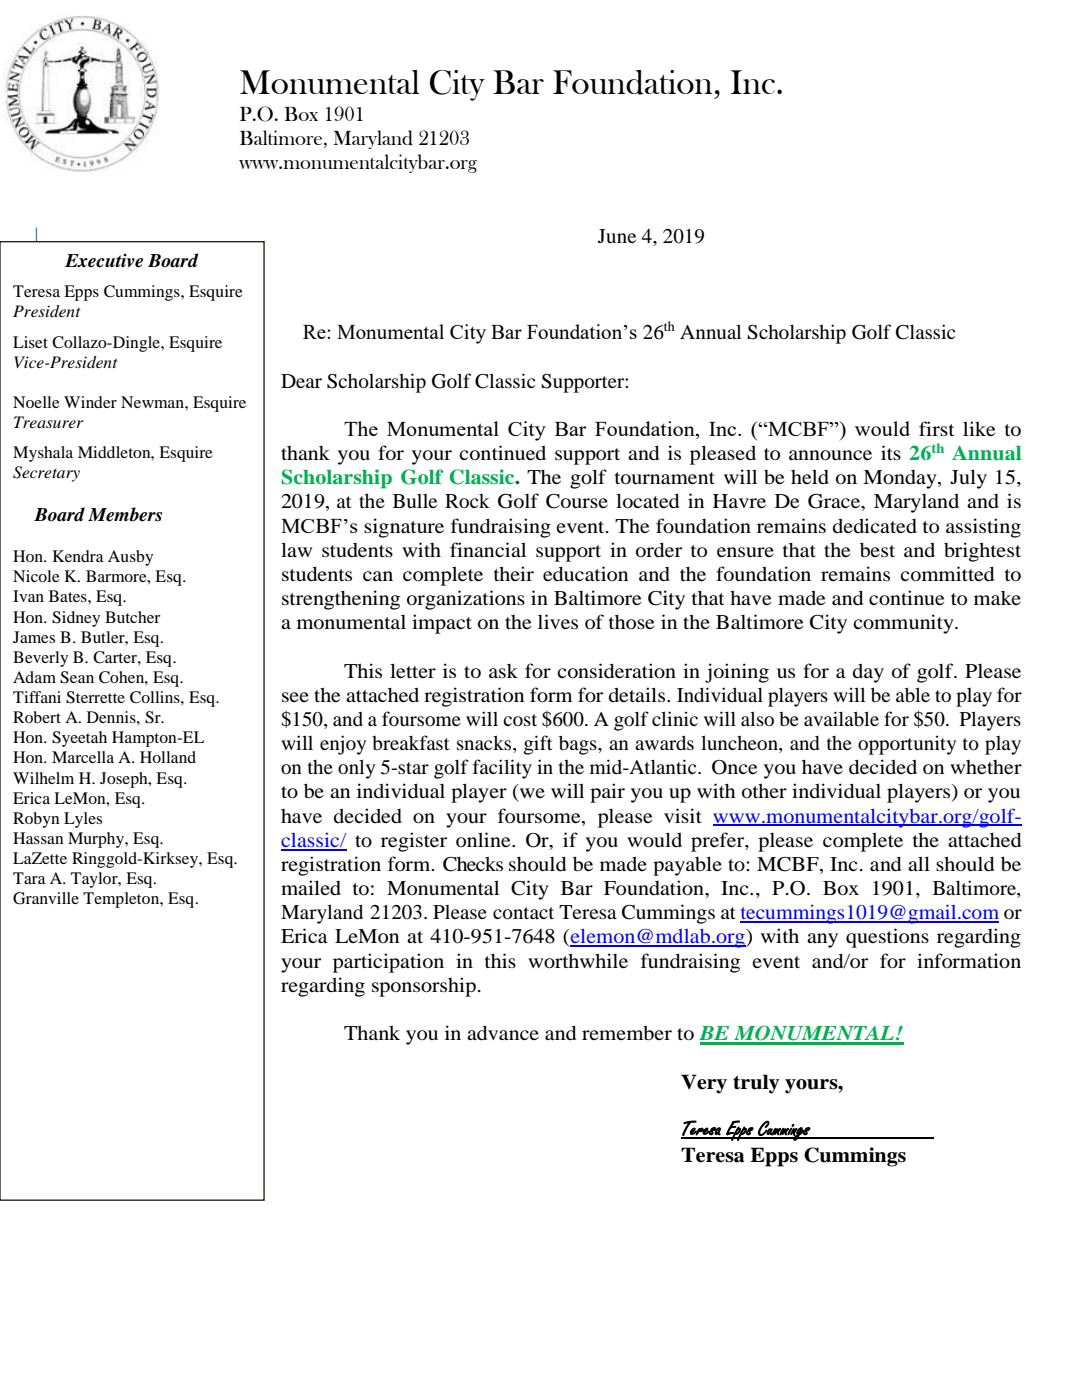  I want to click on Joseph, so click(125, 780).
